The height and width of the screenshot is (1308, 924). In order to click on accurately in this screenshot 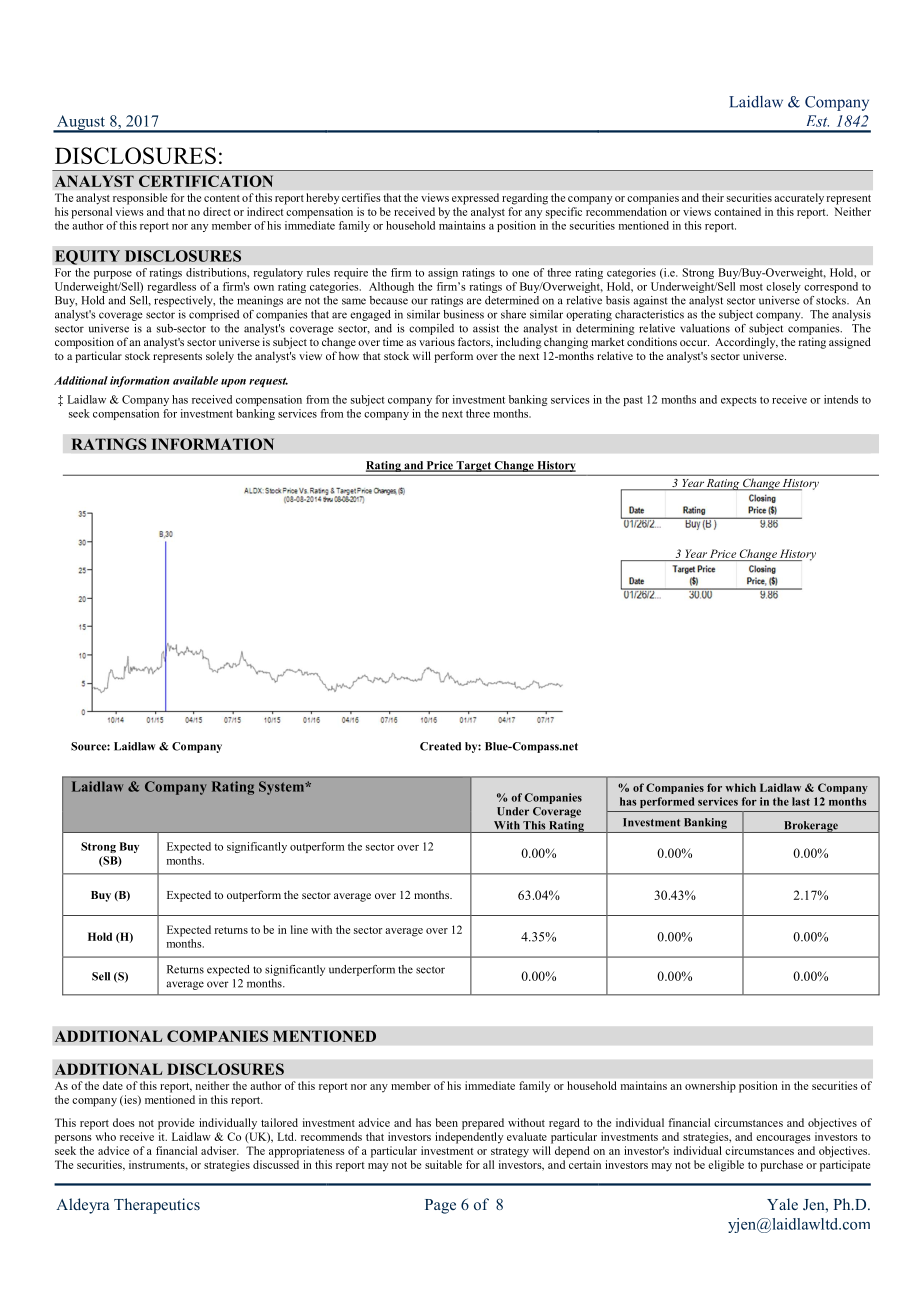, I will do `click(799, 199)`.
